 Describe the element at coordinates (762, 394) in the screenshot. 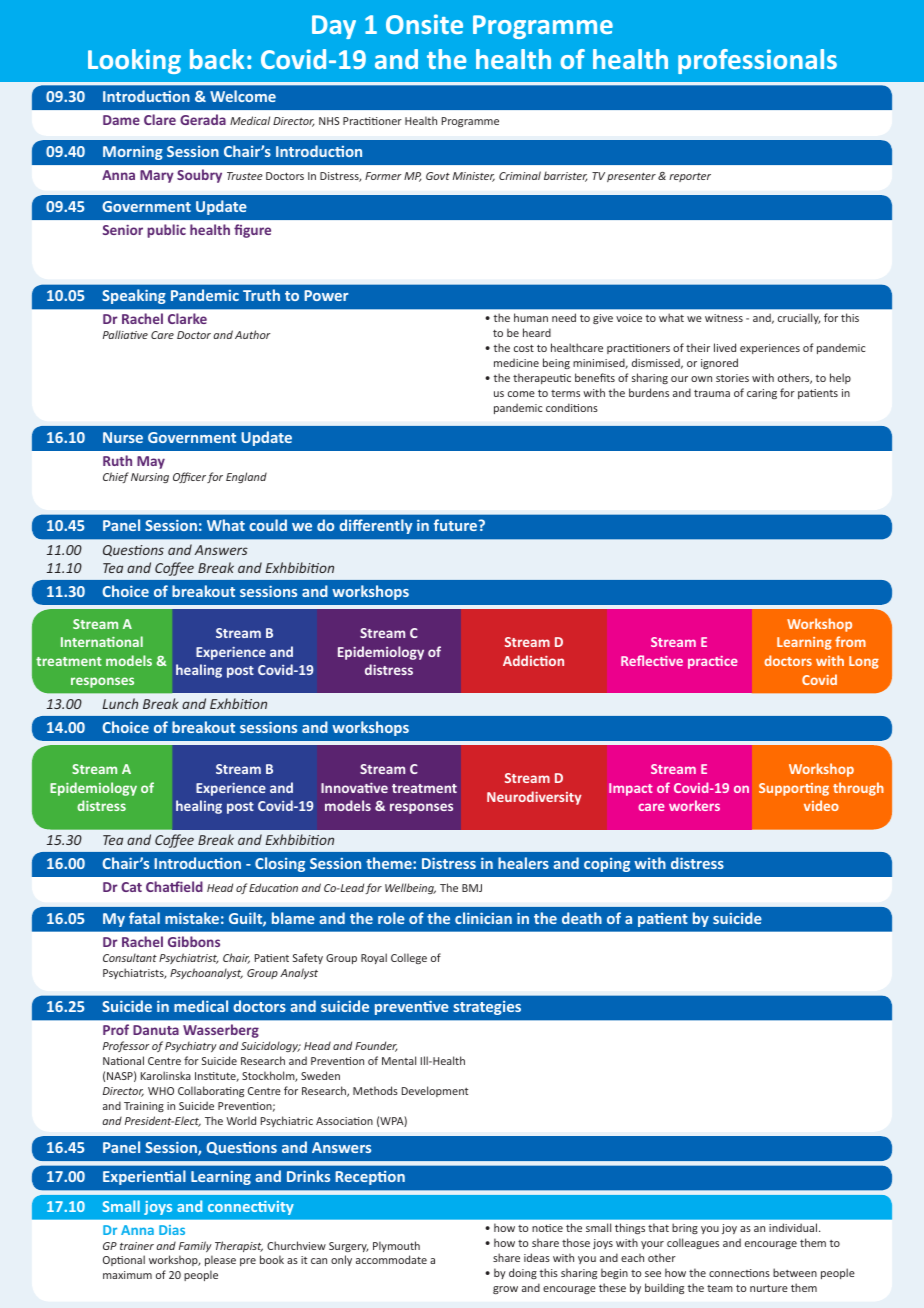

I see `caring` at that location.
